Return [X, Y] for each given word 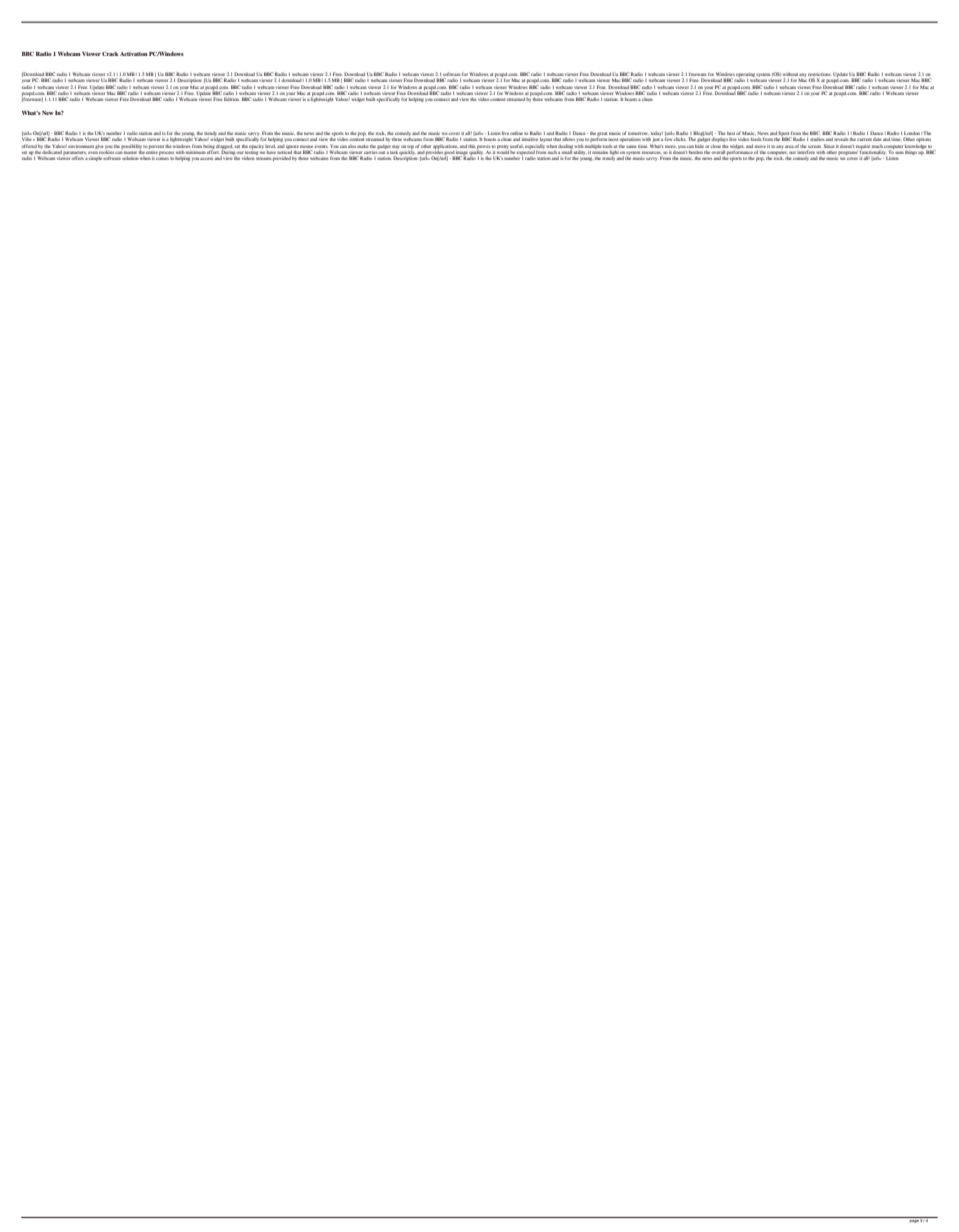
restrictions [820, 74]
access [207, 158]
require [862, 147]
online [516, 133]
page [914, 1220]
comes [162, 158]
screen [815, 146]
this [472, 146]
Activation [134, 54]
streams [264, 158]
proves [484, 148]
